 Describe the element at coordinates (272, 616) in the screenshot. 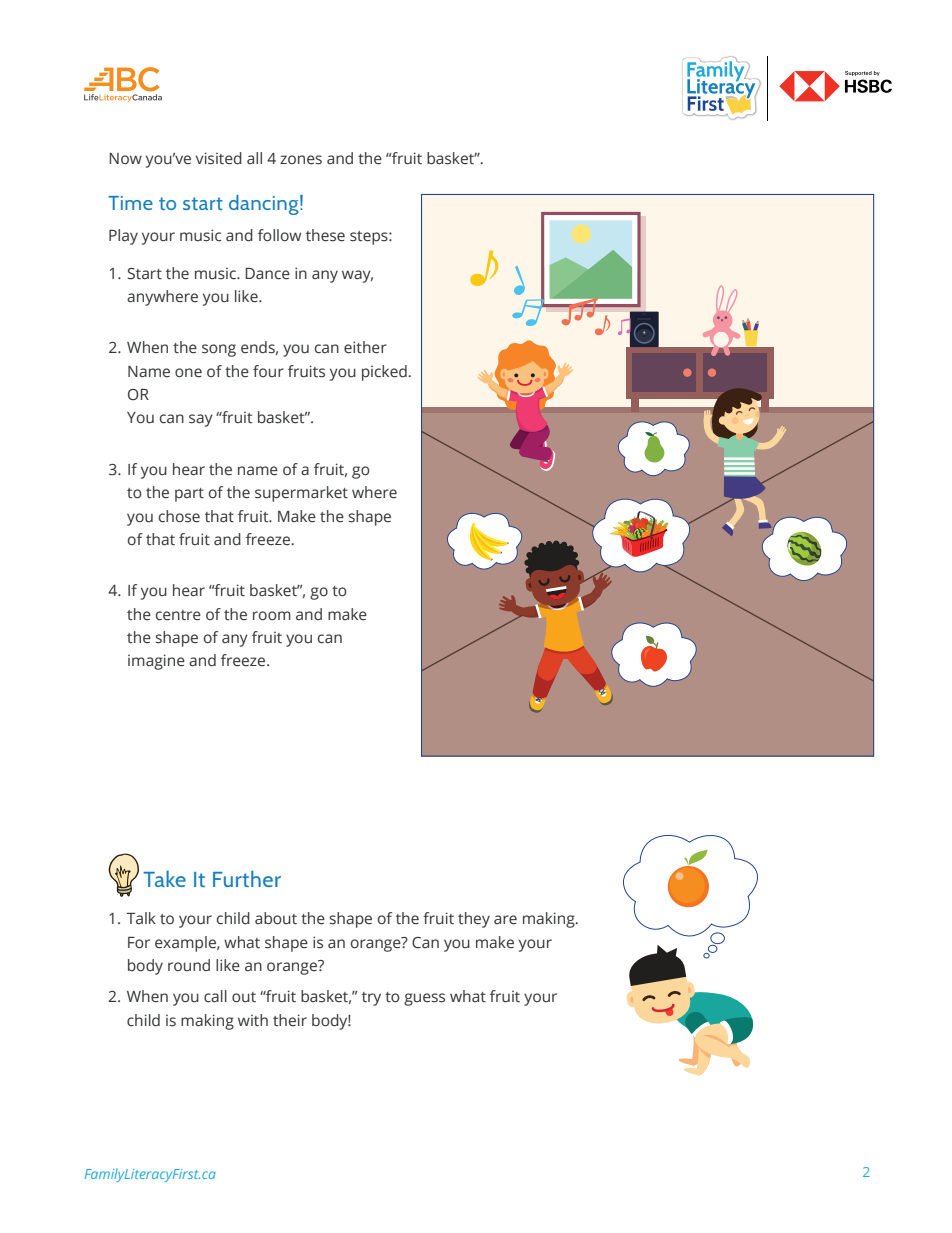

I see `room` at that location.
